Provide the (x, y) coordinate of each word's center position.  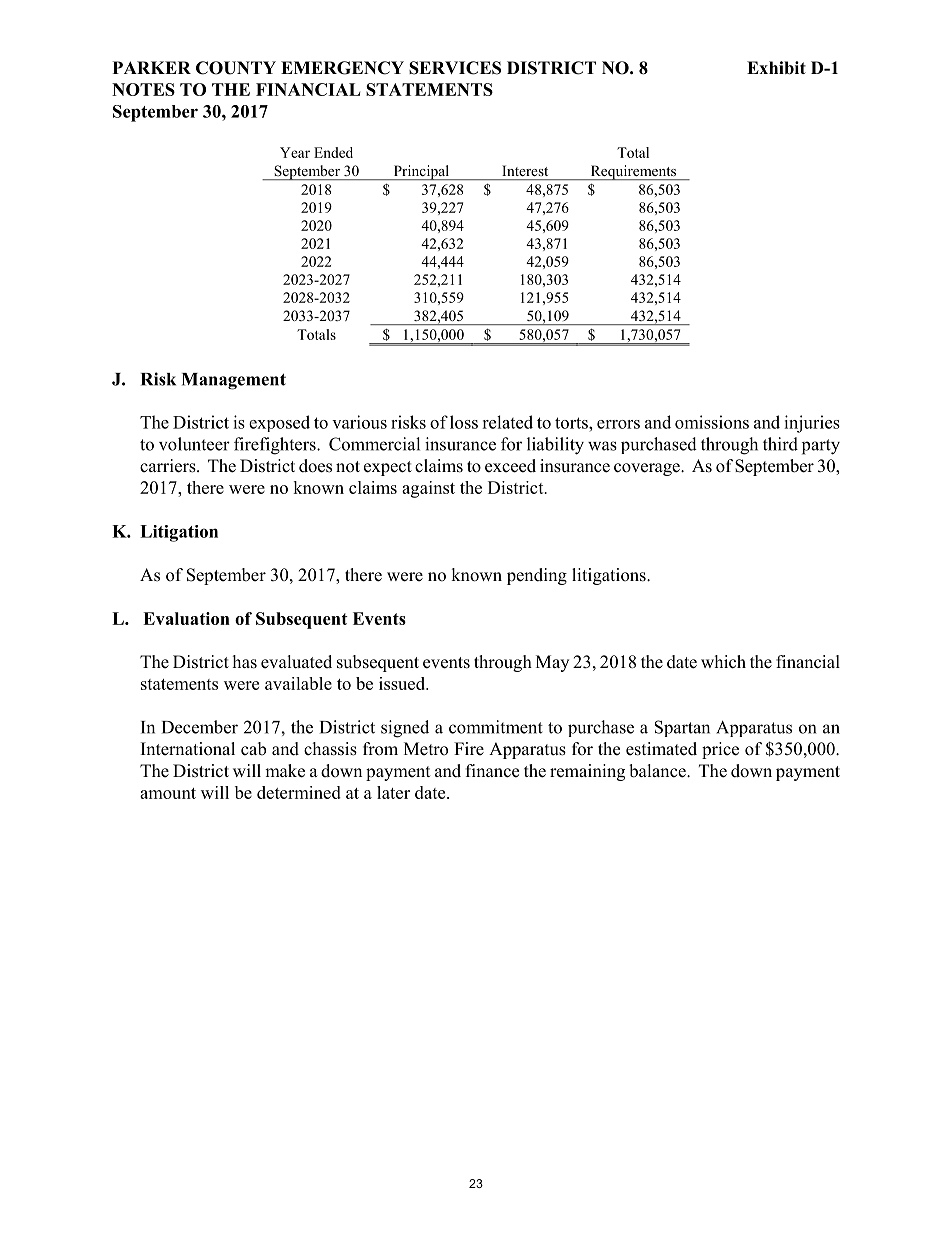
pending (537, 576)
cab (253, 749)
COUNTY (236, 68)
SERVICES (455, 68)
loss (464, 422)
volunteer (194, 444)
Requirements (633, 172)
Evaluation (186, 618)
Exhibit (776, 68)
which (723, 662)
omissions (712, 422)
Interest (525, 171)
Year (295, 152)
